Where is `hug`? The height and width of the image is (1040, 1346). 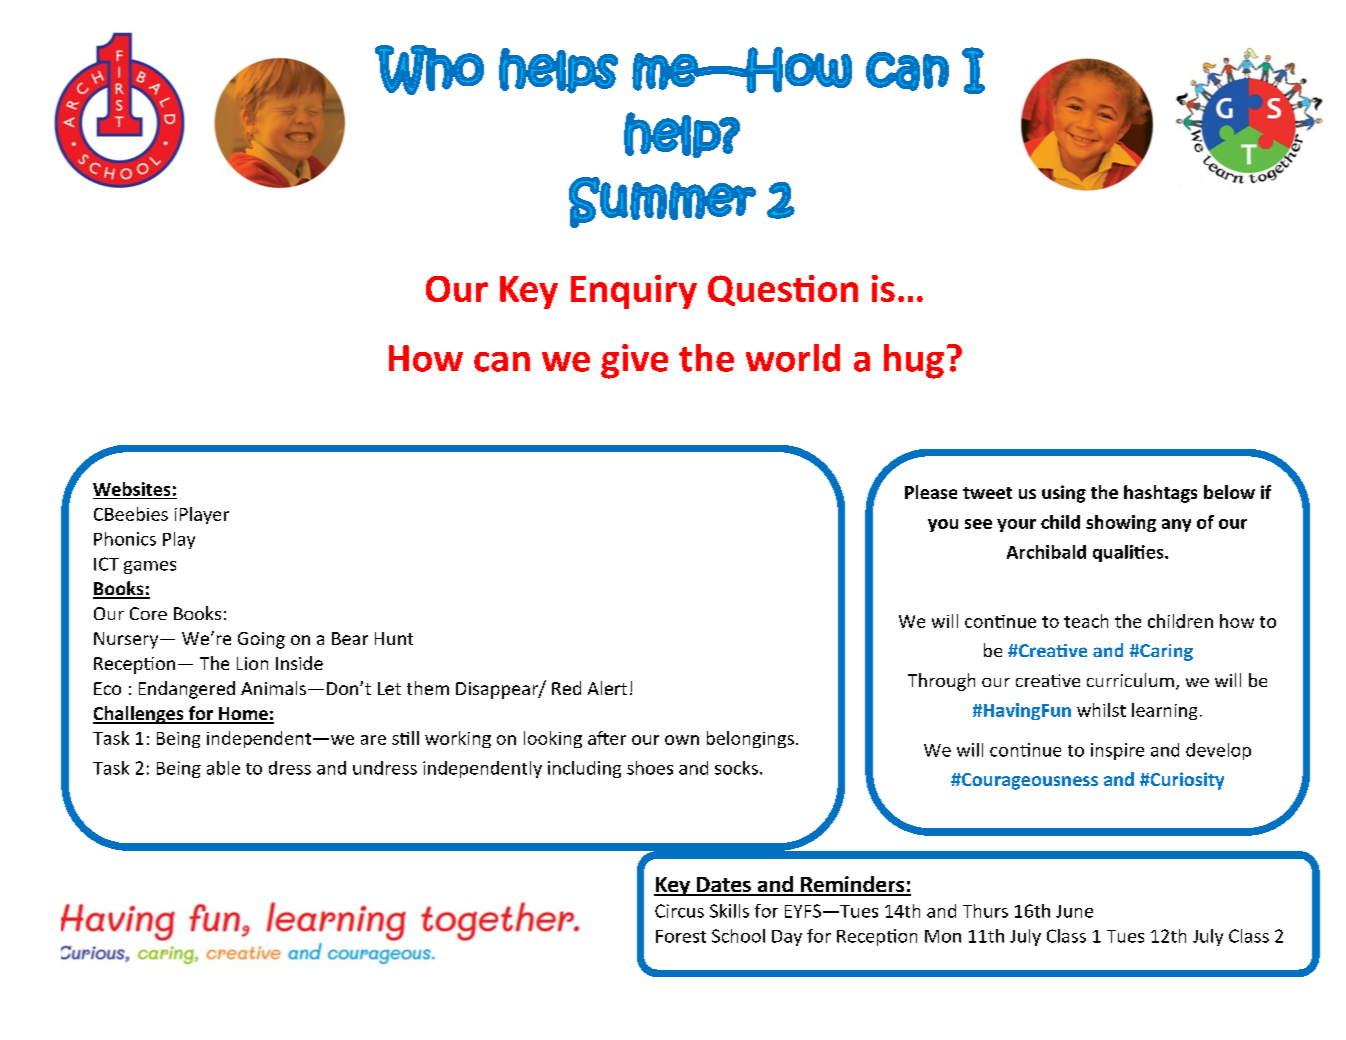 hug is located at coordinates (914, 361).
